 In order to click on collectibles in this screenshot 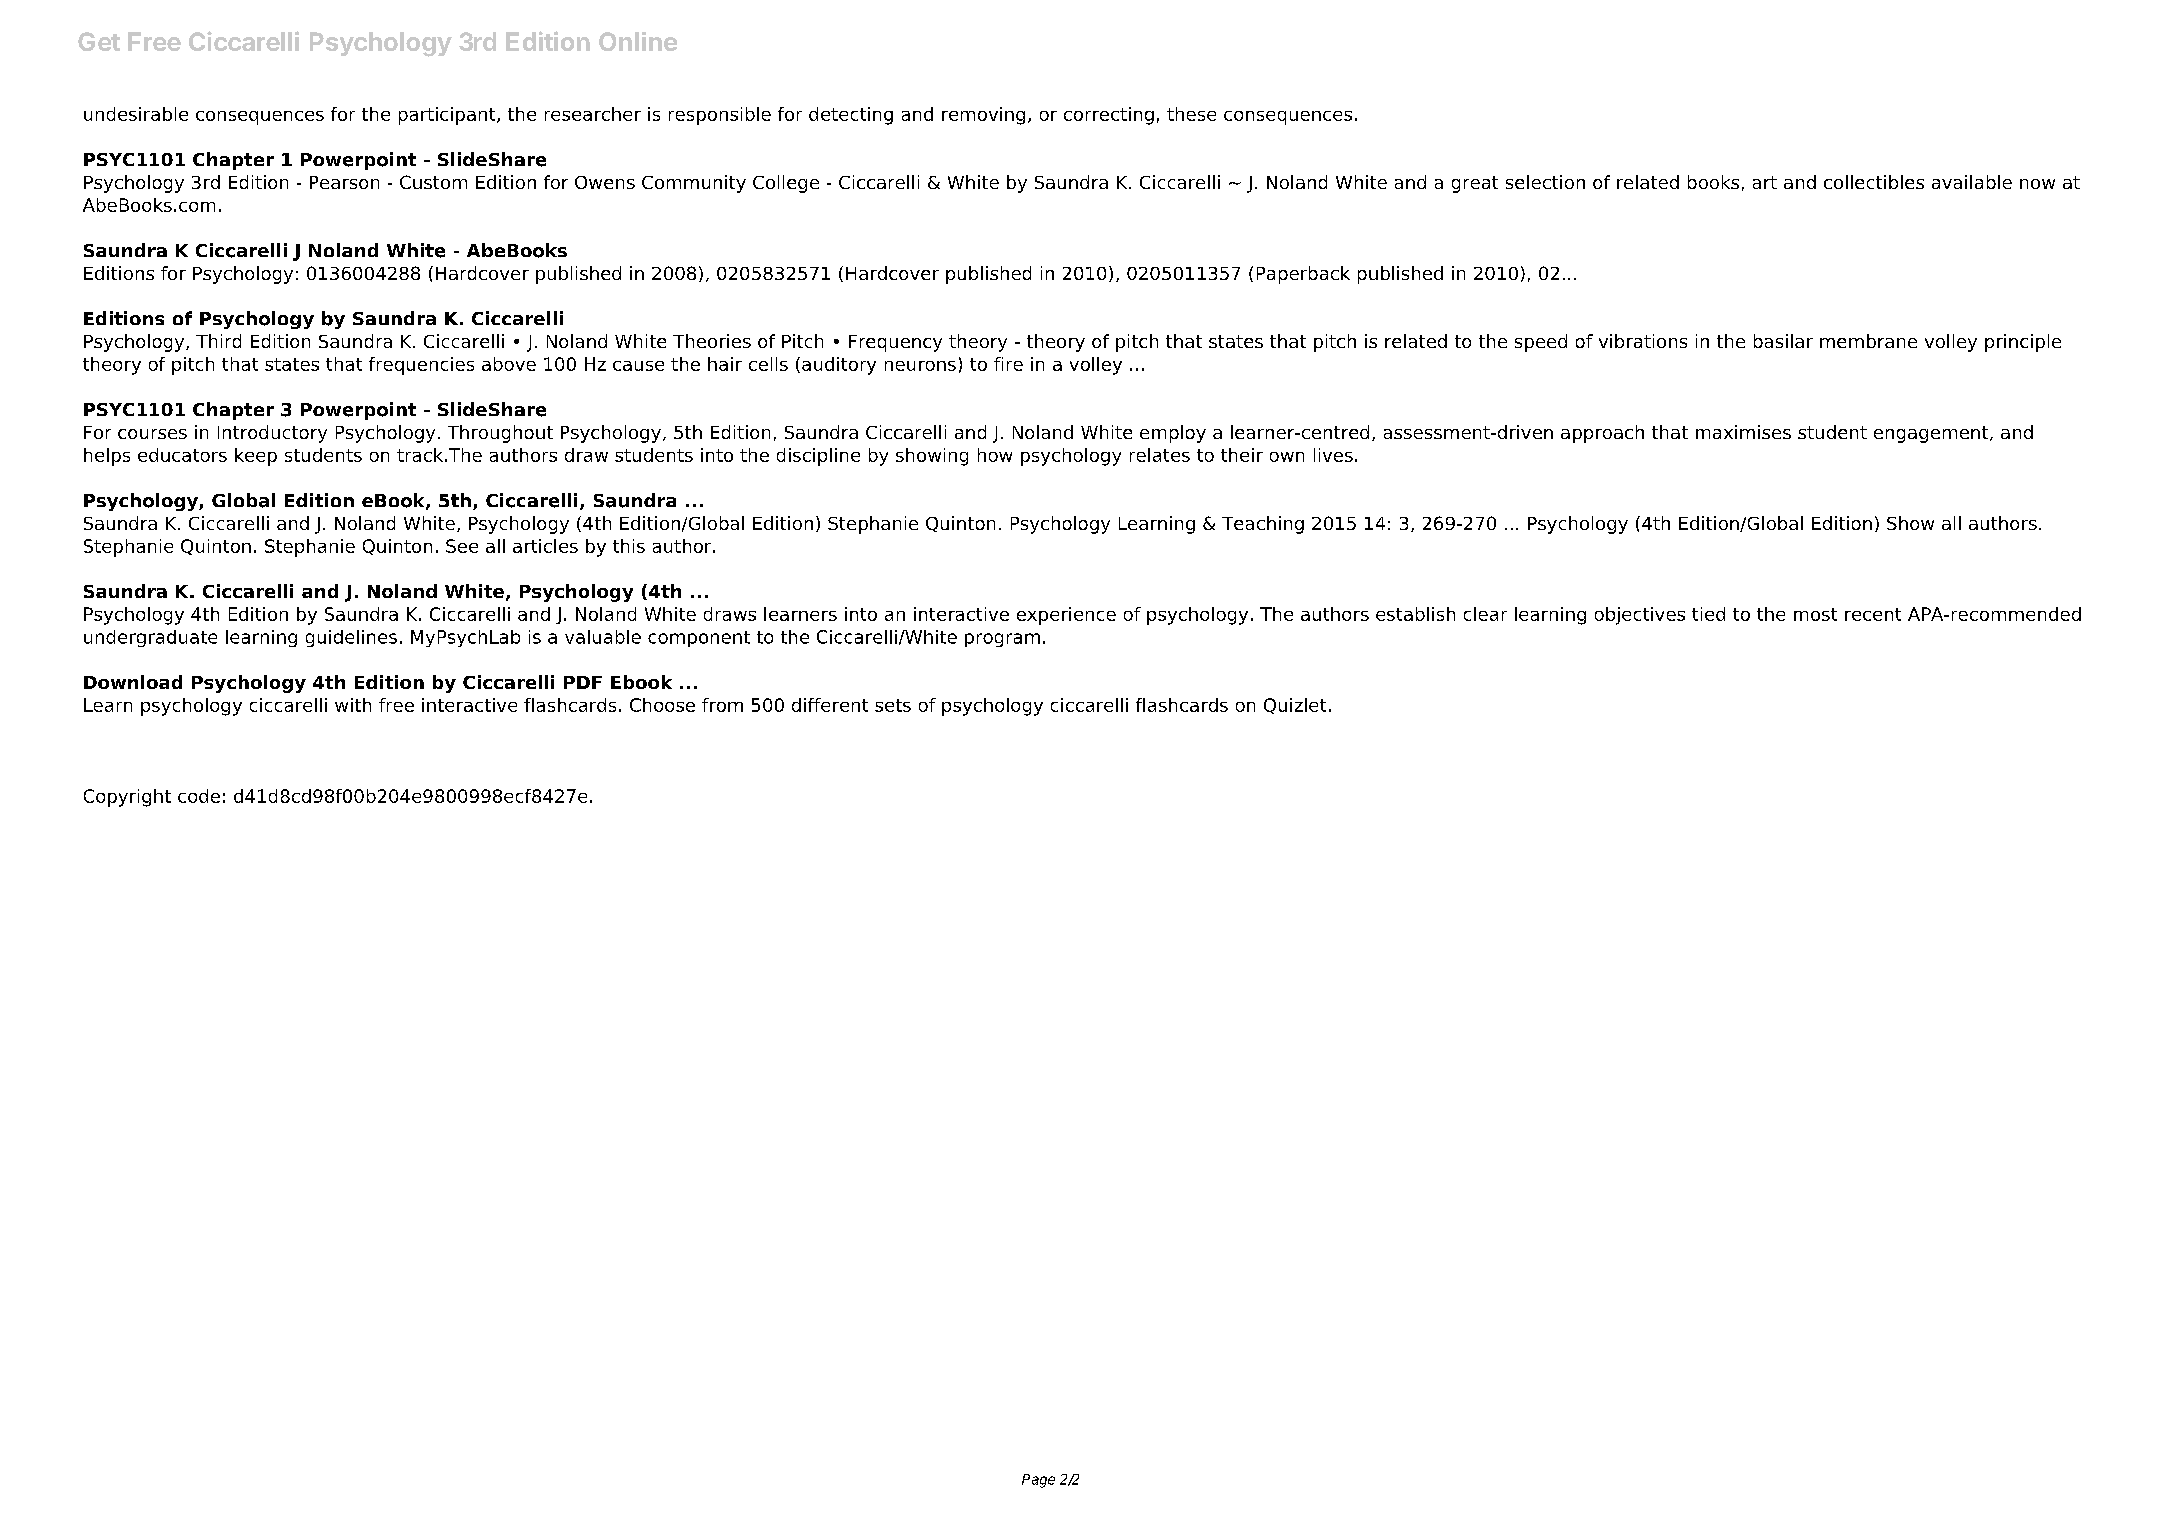, I will do `click(1874, 182)`.
